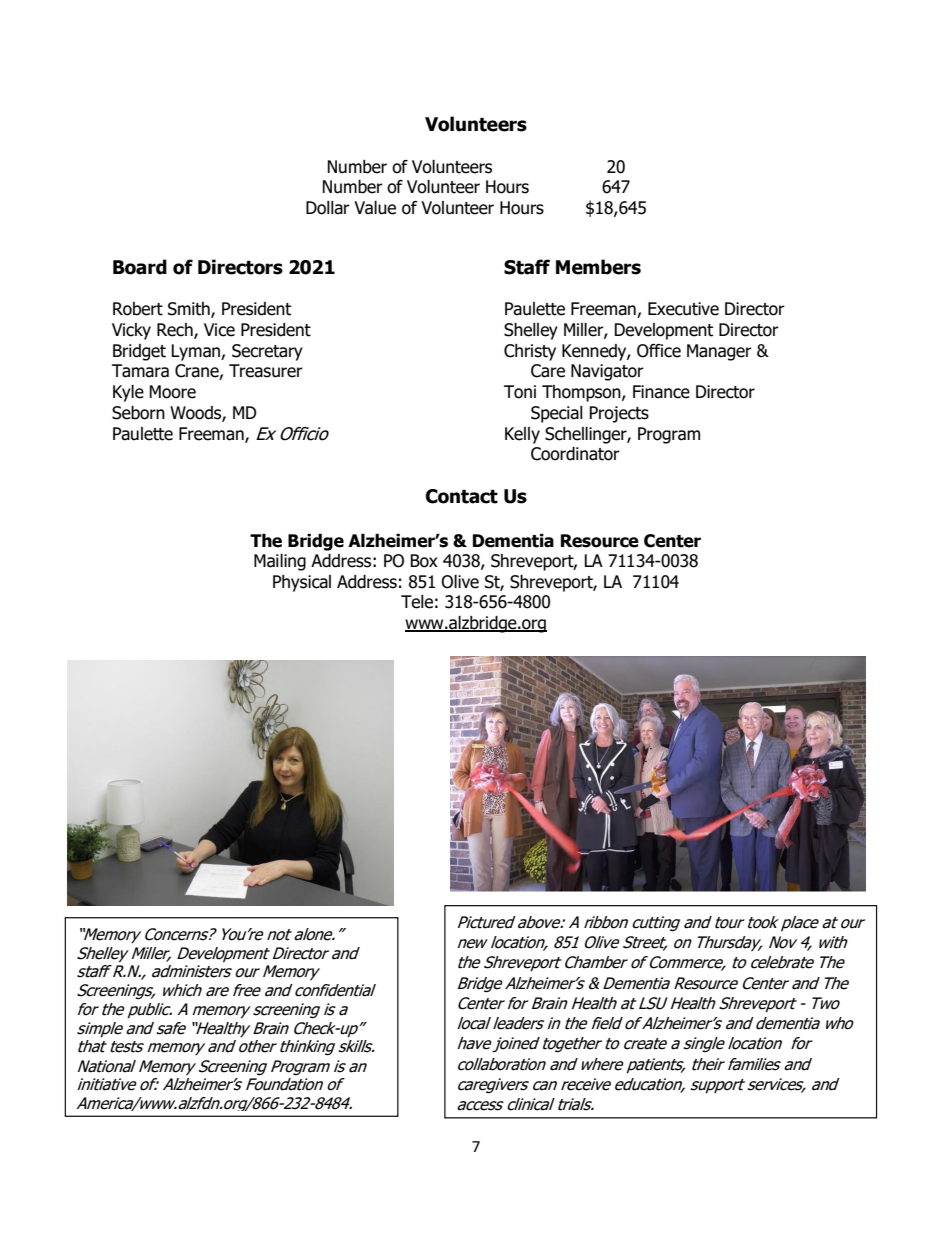 Image resolution: width=952 pixels, height=1233 pixels. Describe the element at coordinates (375, 208) in the page. I see `Value` at that location.
